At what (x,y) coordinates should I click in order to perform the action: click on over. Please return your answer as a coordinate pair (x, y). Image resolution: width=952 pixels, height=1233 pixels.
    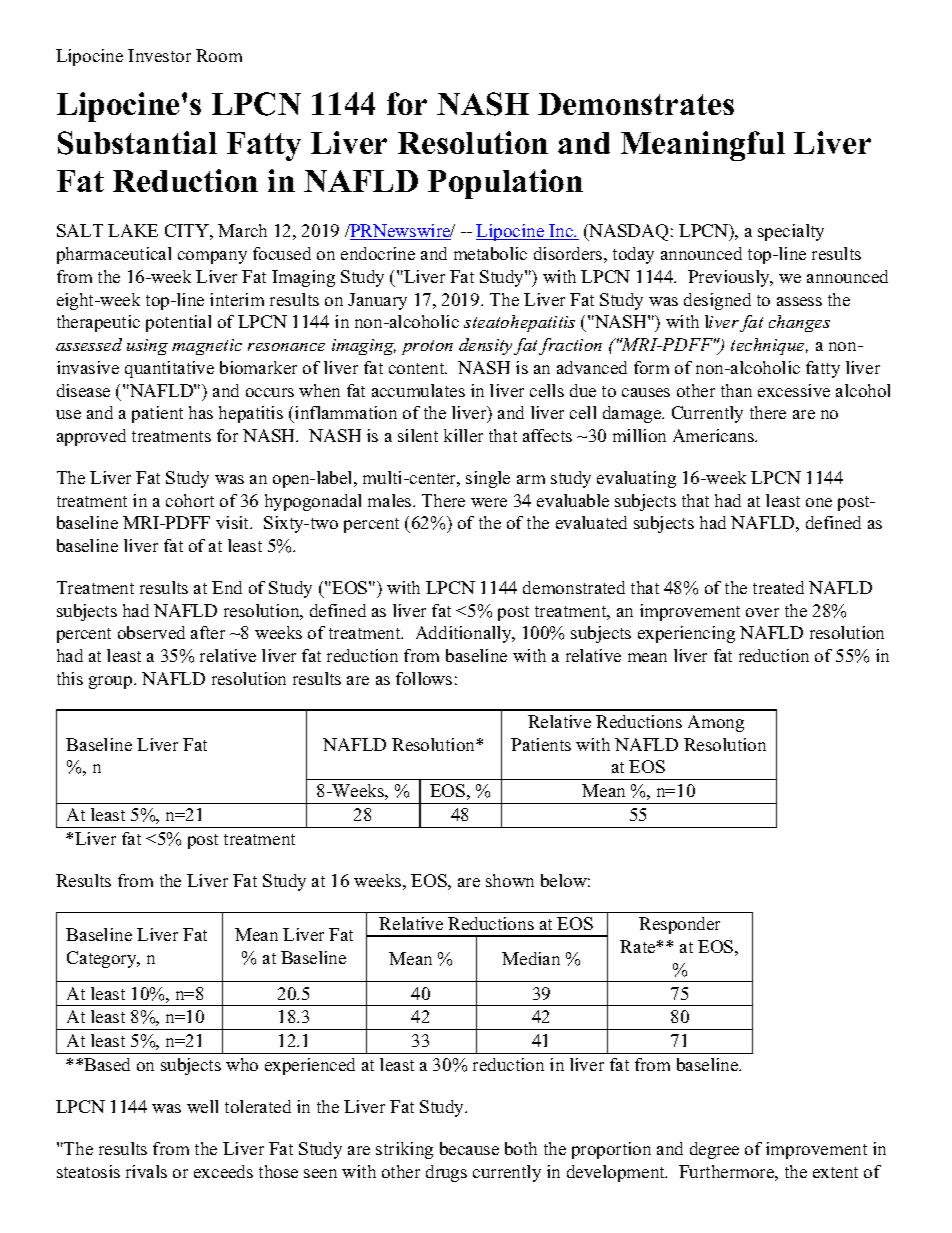
    Looking at the image, I should click on (762, 612).
